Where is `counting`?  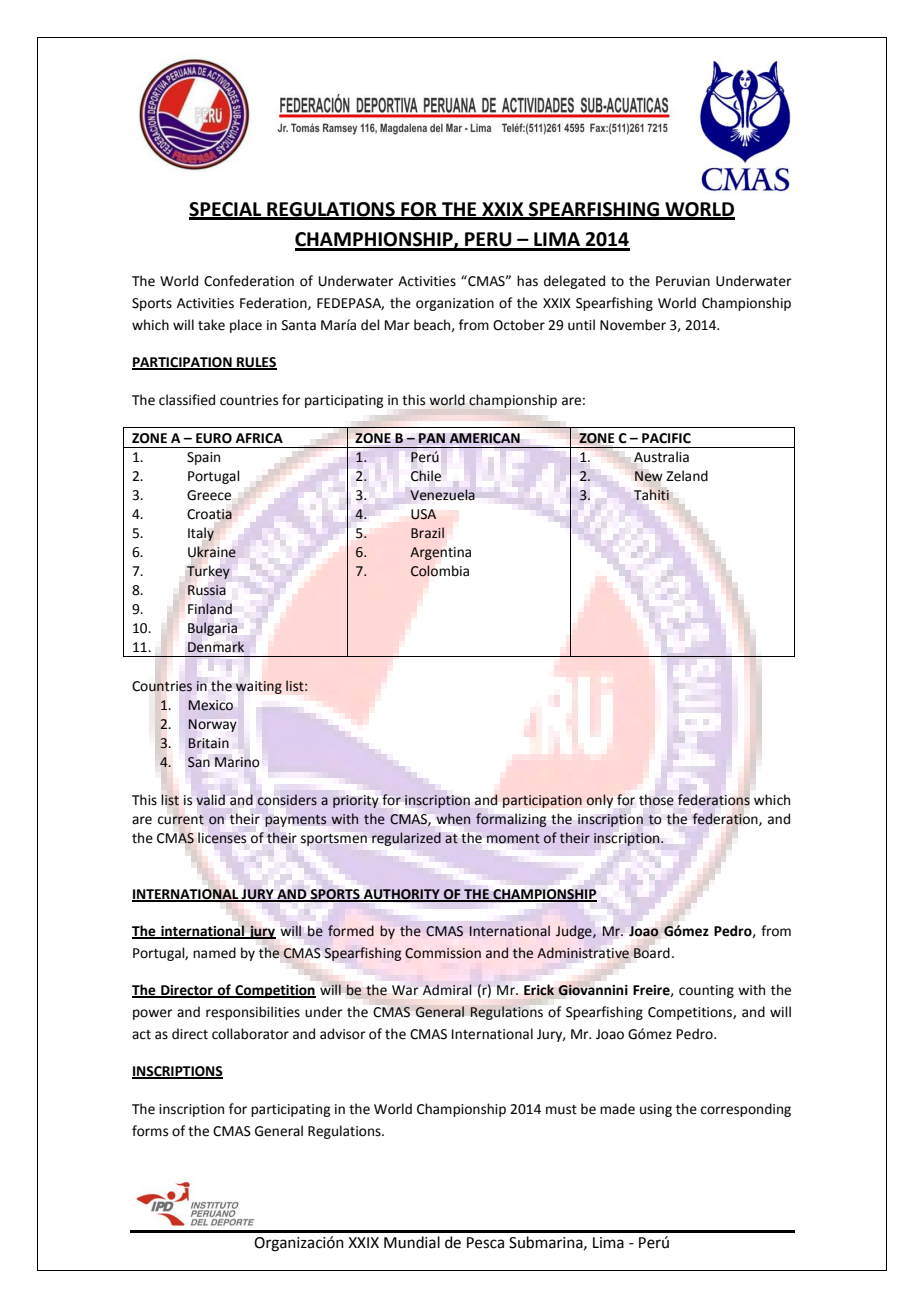 counting is located at coordinates (706, 991).
